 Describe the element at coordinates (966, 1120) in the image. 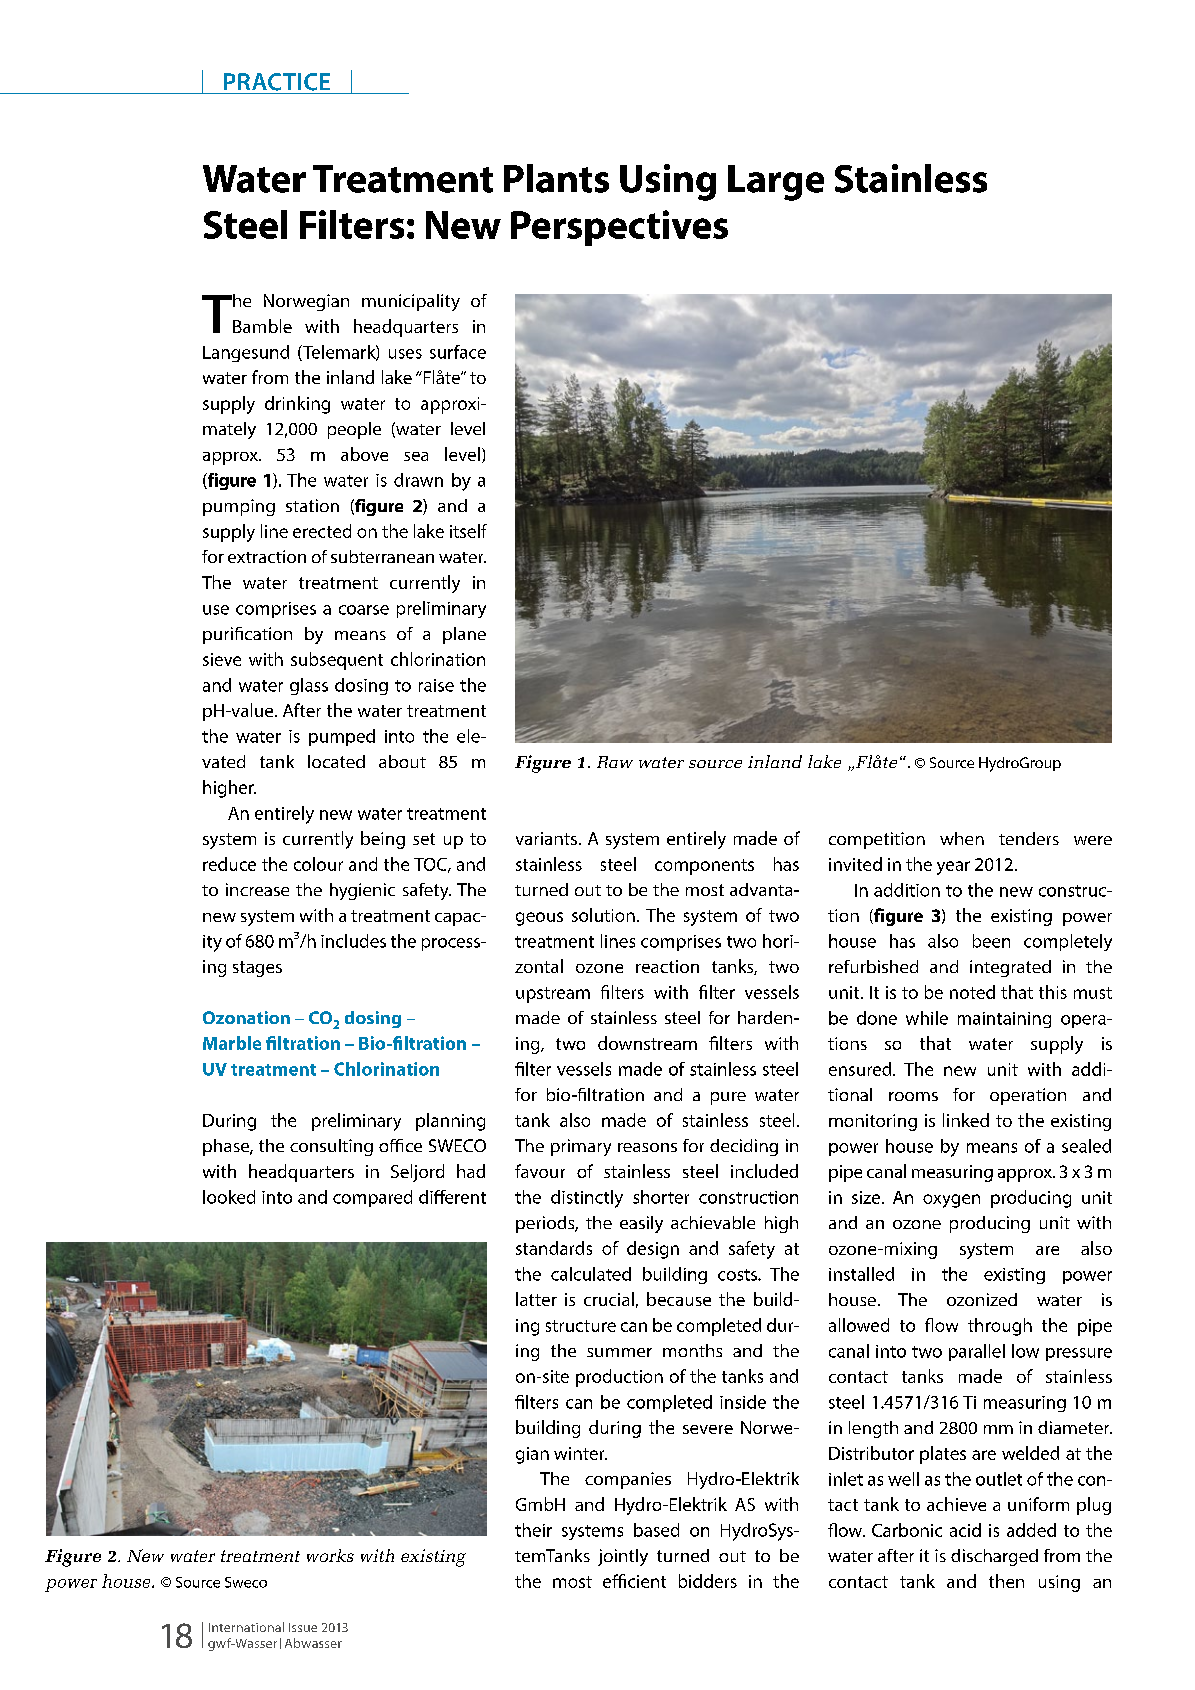

I see `linked` at that location.
